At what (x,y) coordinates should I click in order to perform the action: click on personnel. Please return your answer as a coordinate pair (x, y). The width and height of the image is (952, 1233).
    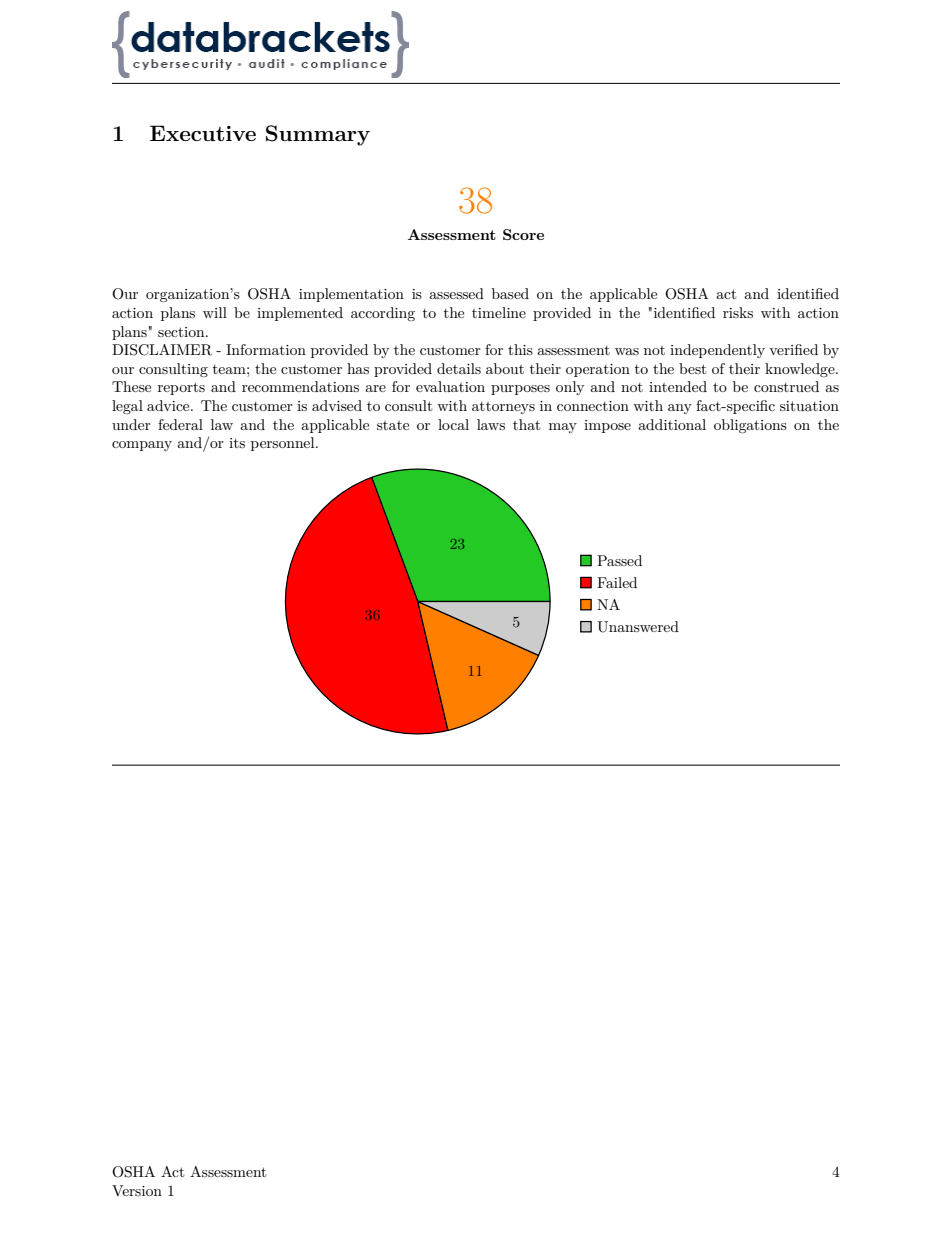
    Looking at the image, I should click on (284, 444).
